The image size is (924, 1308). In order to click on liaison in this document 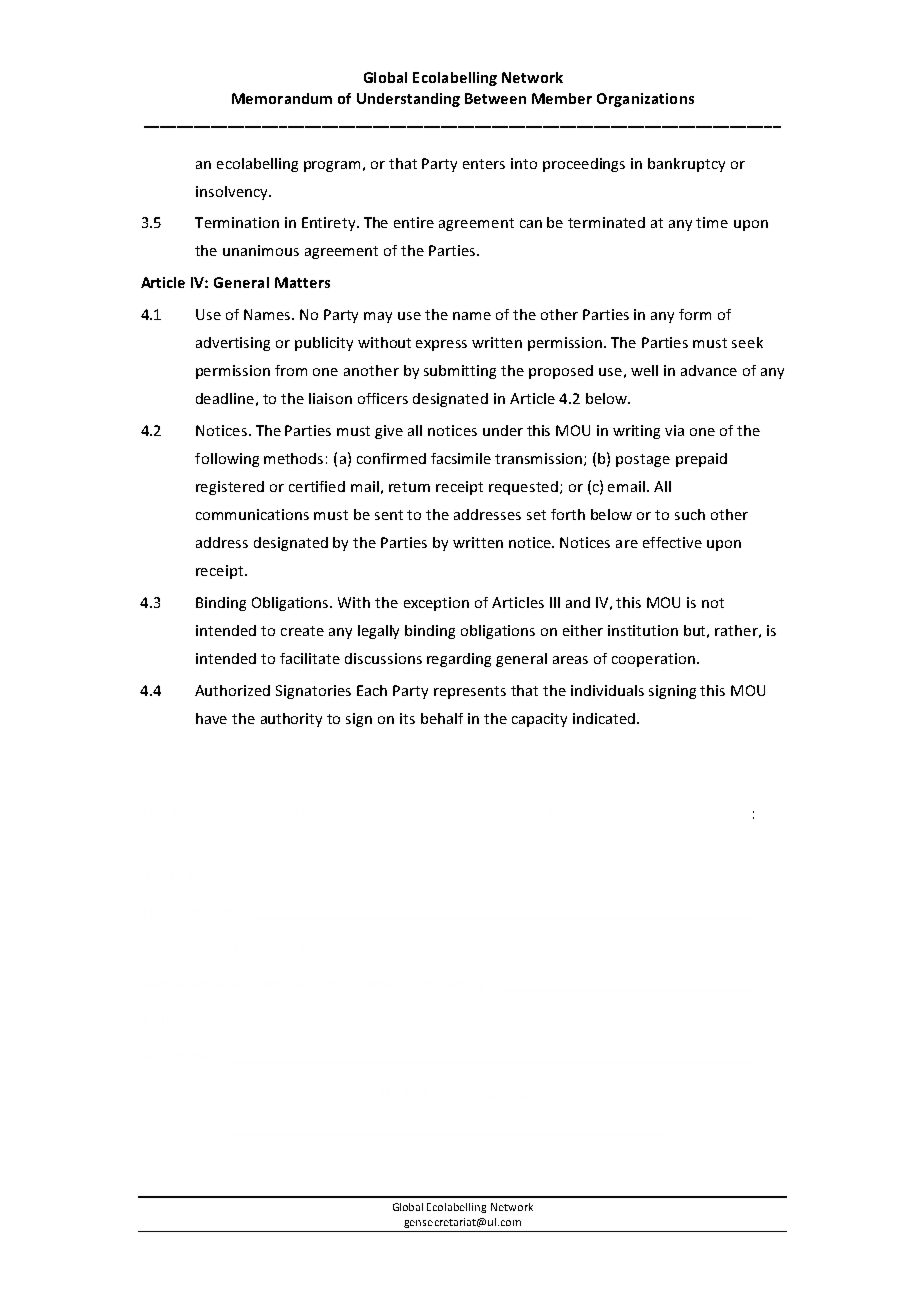, I will do `click(330, 398)`.
